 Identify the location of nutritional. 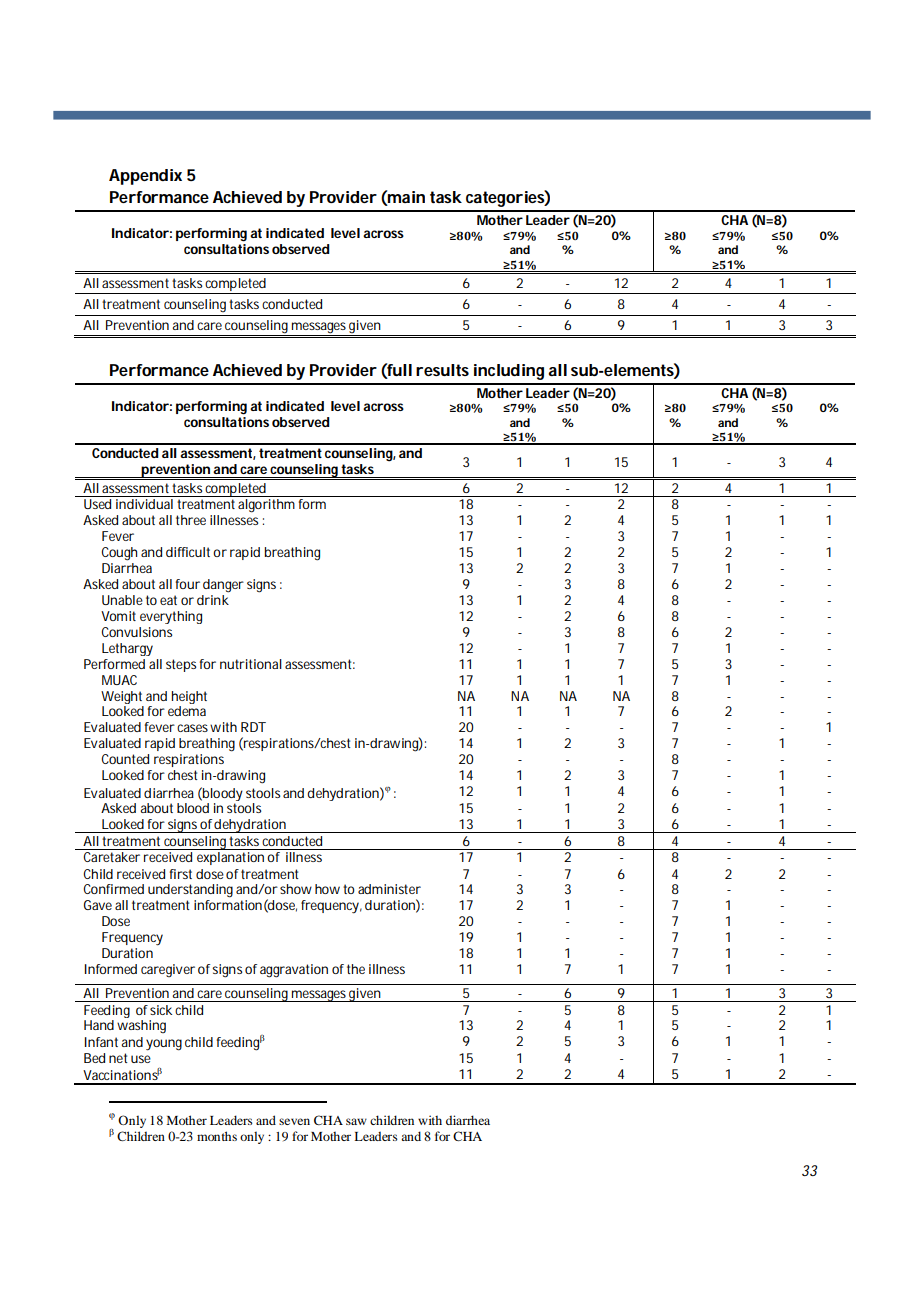
(251, 664).
